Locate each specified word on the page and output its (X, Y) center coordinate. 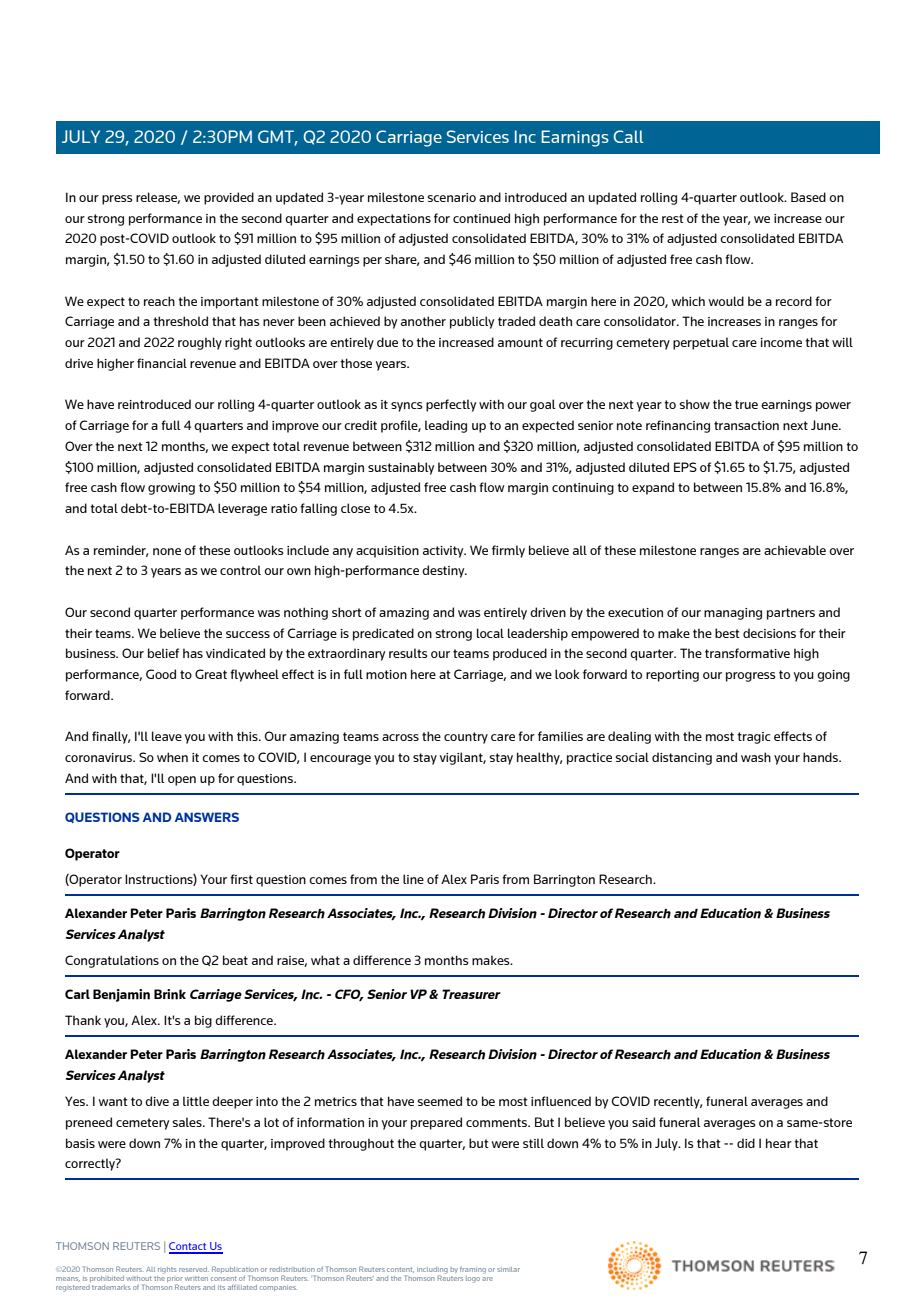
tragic (754, 738)
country (466, 738)
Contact (189, 1247)
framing (473, 1270)
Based (808, 197)
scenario (452, 197)
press (117, 200)
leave (167, 736)
